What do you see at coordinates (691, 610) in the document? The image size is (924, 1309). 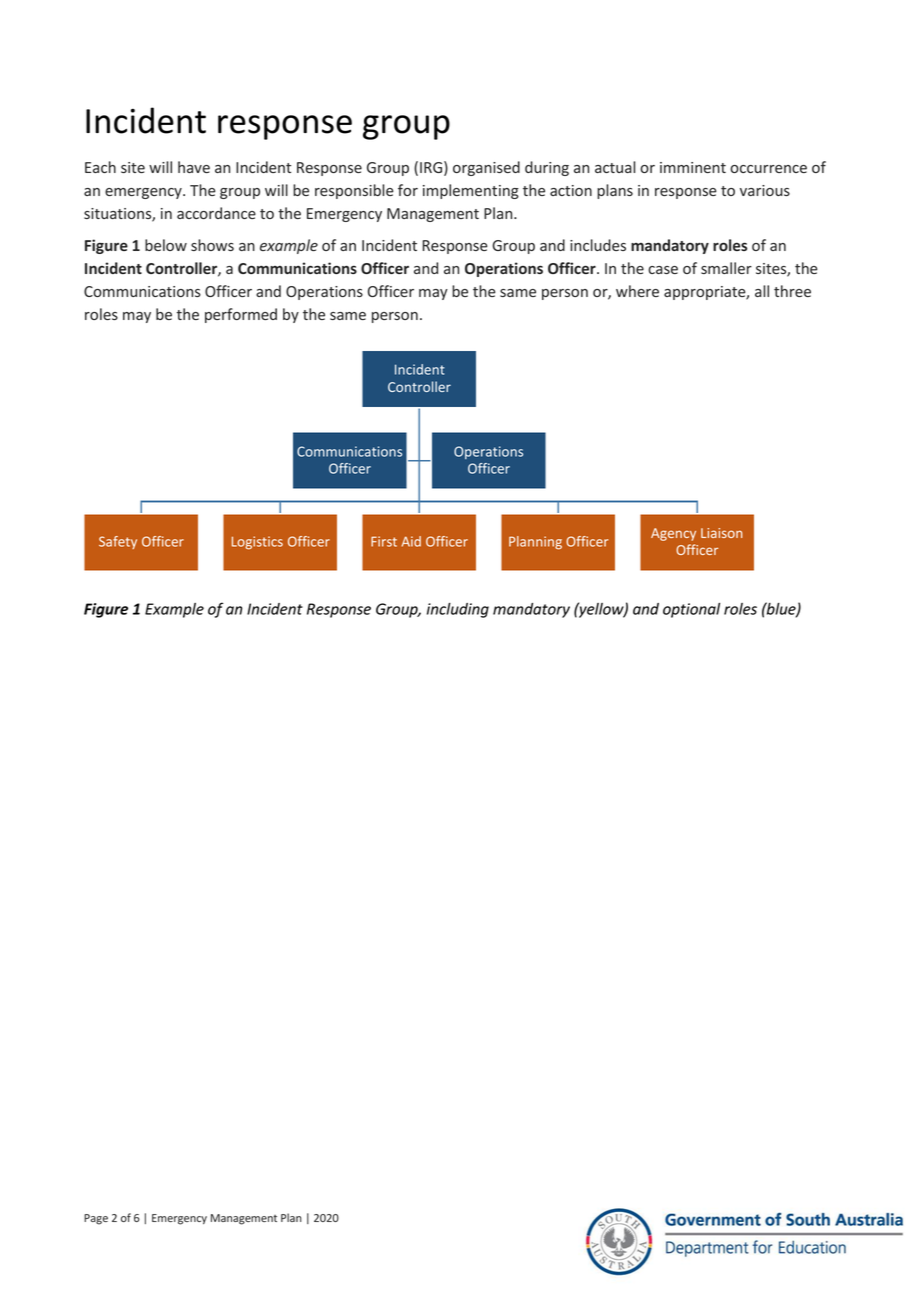 I see `optional` at bounding box center [691, 610].
